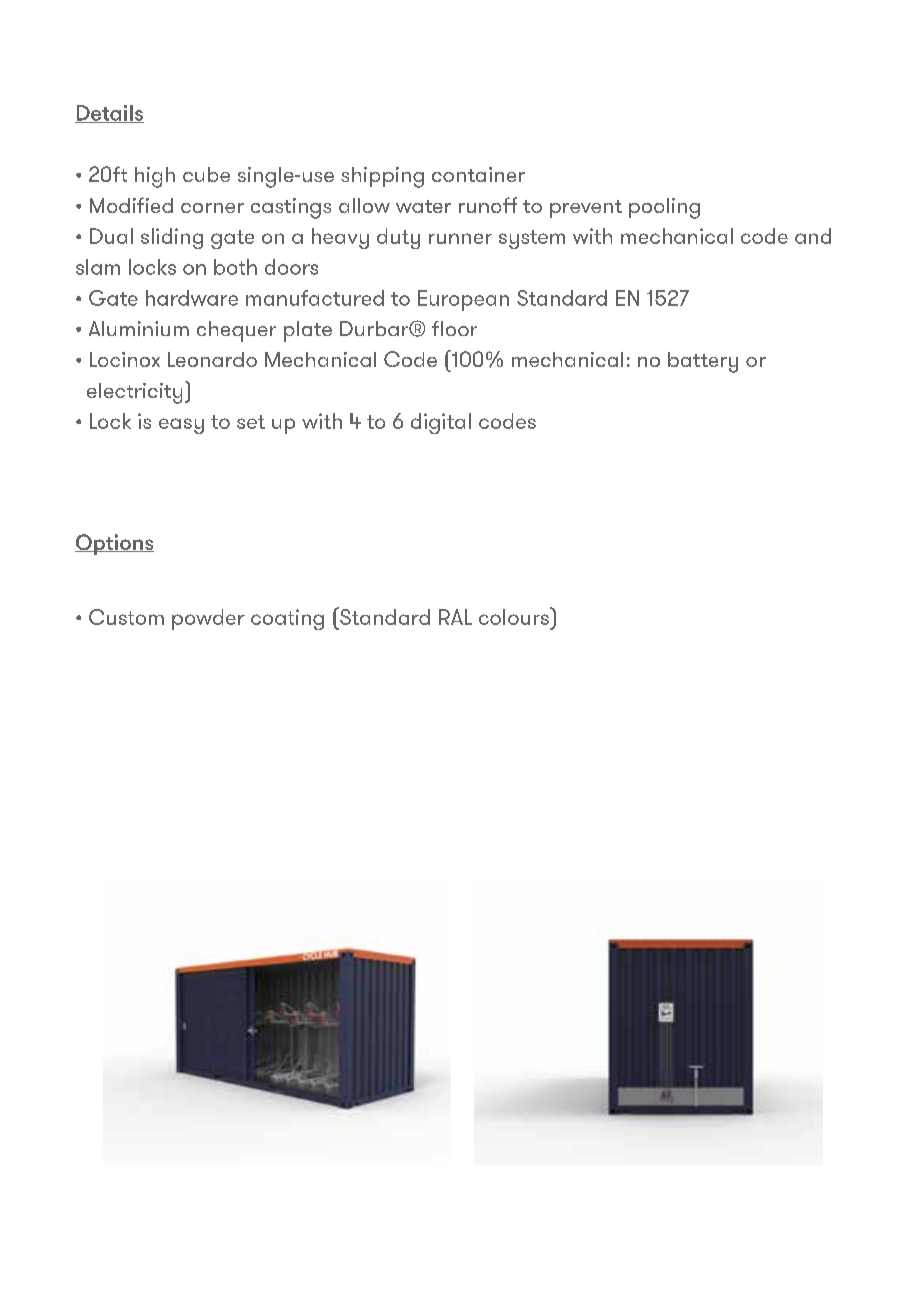 This screenshot has height=1311, width=924. What do you see at coordinates (532, 239) in the screenshot?
I see `system` at bounding box center [532, 239].
